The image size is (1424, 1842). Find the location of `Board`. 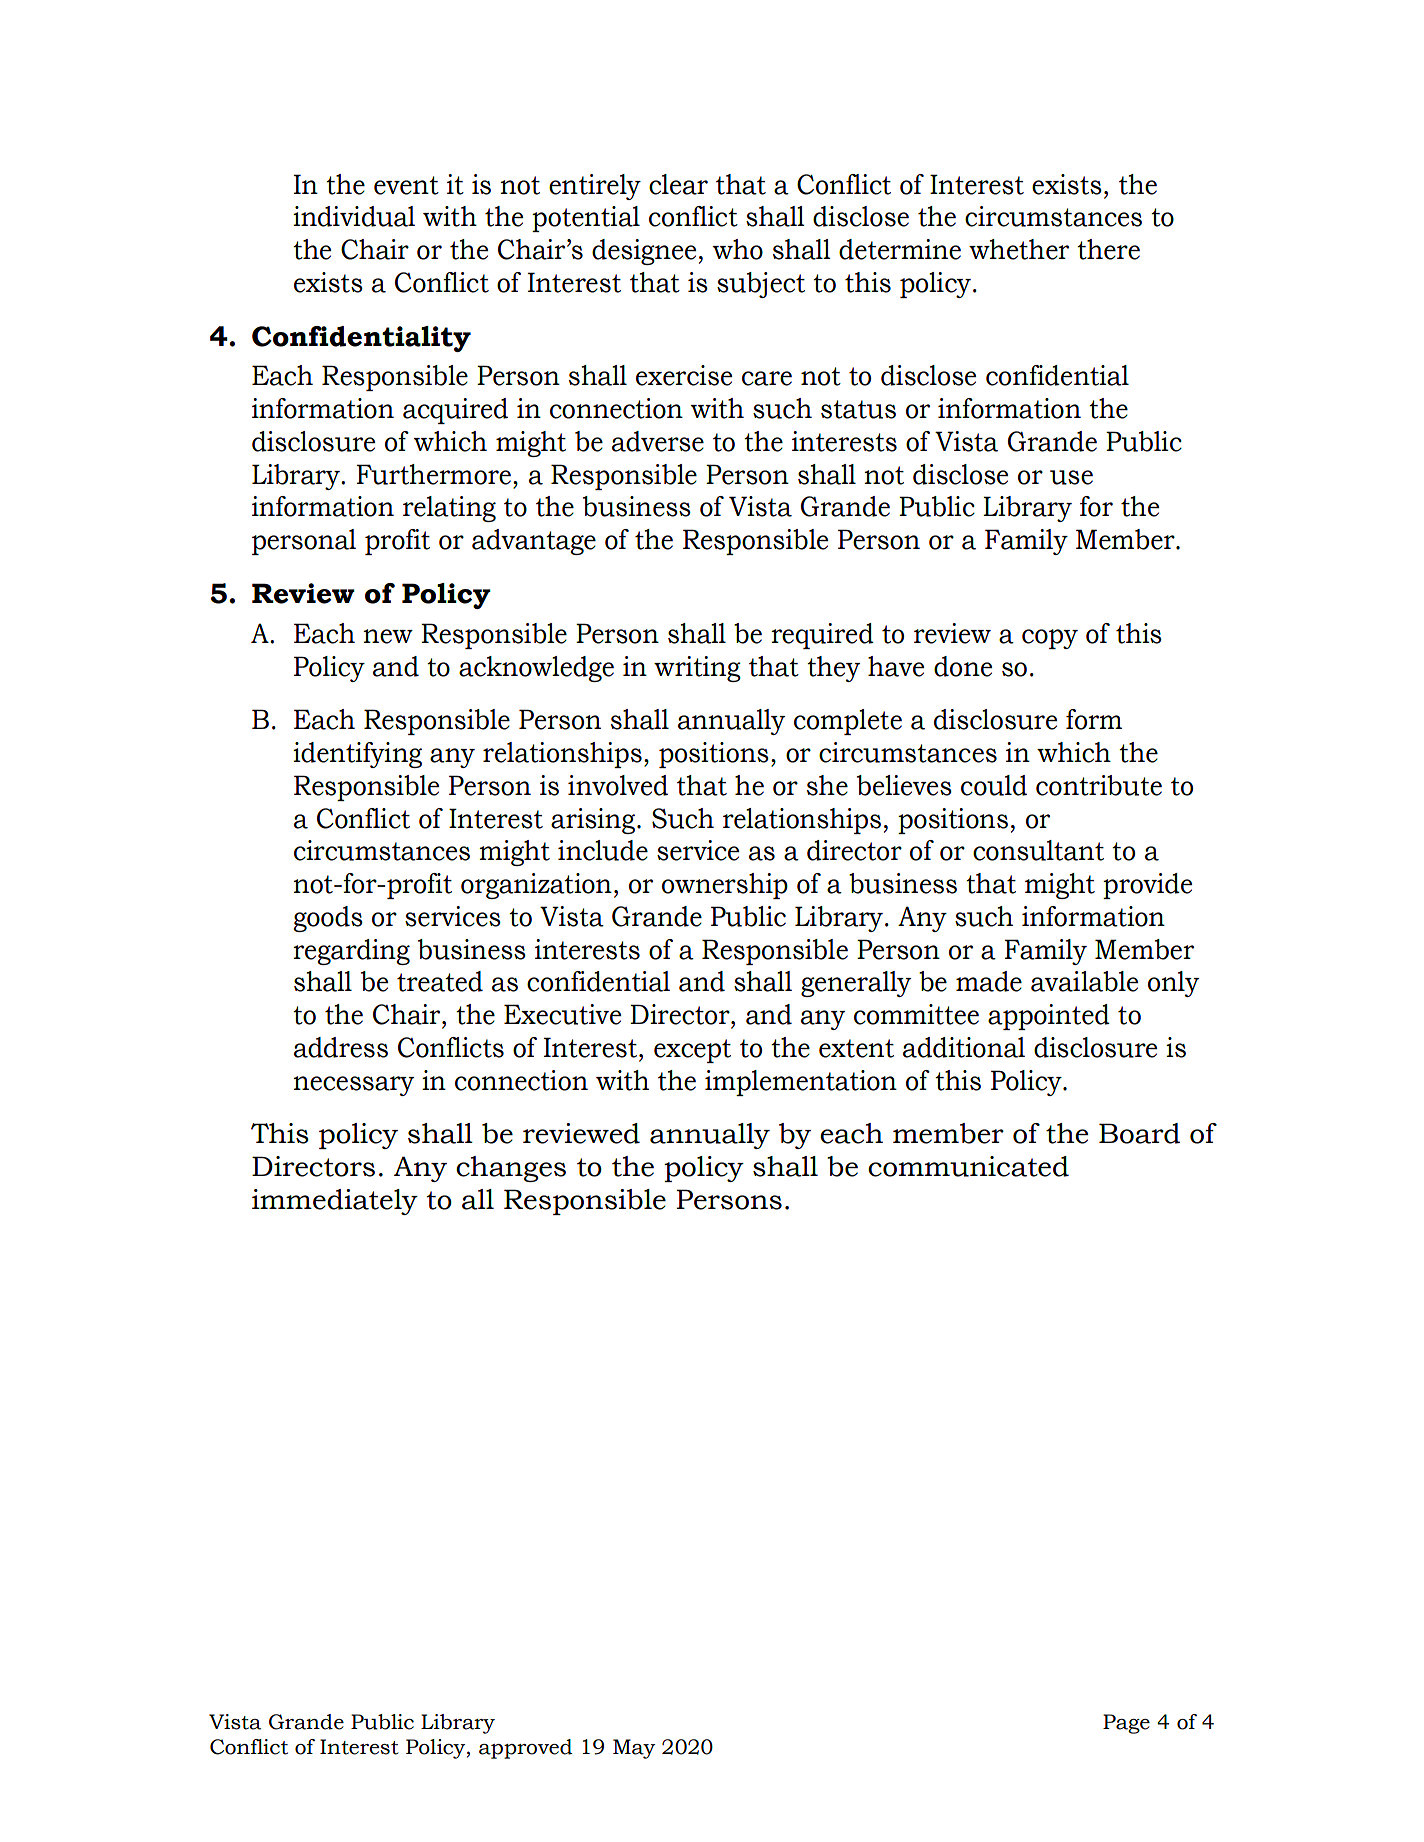

Board is located at coordinates (1139, 1133).
